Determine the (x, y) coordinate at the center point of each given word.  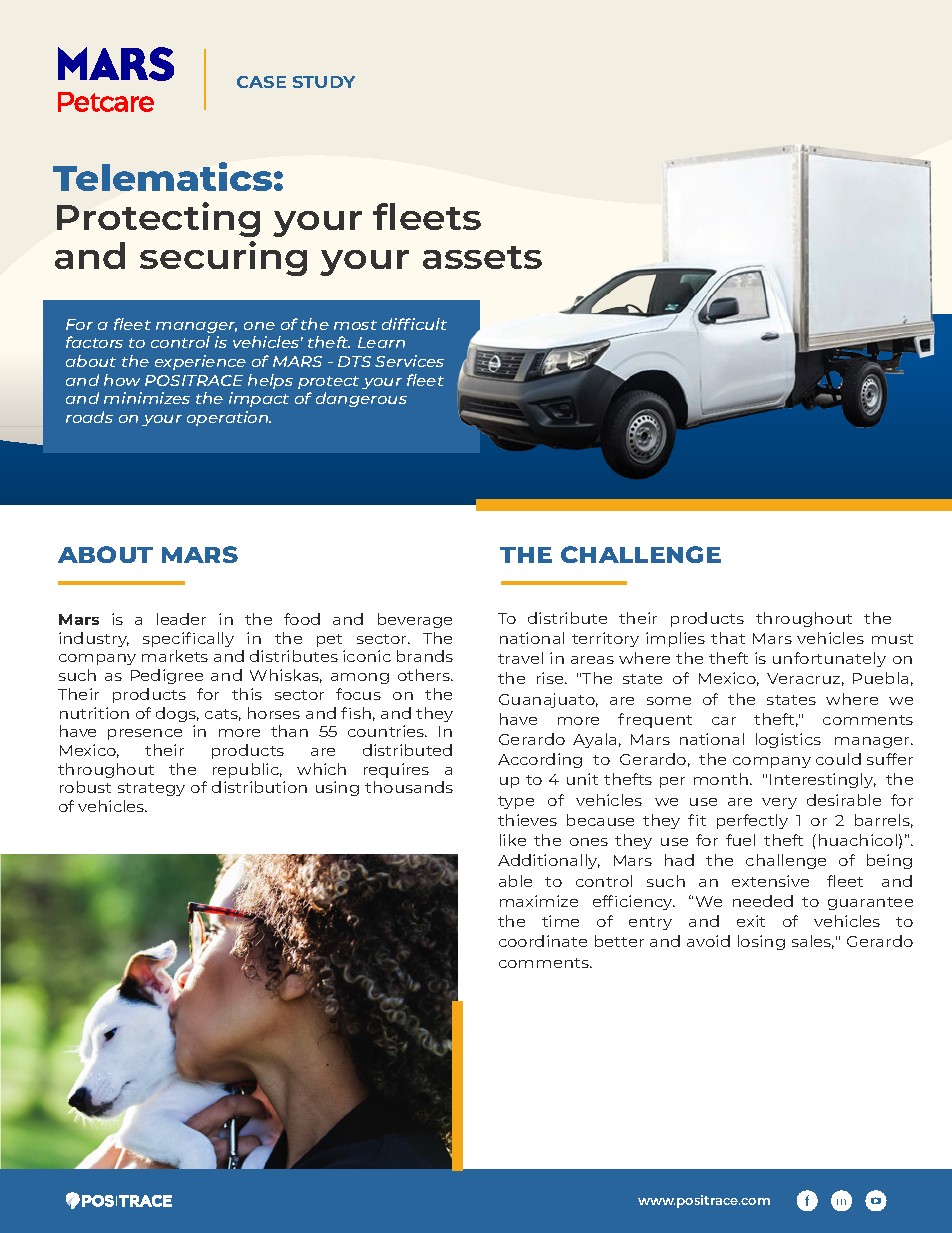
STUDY (324, 82)
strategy (151, 789)
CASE (261, 82)
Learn (381, 342)
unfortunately (829, 659)
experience (200, 362)
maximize (539, 901)
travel (520, 658)
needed (763, 901)
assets (482, 257)
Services (409, 361)
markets (175, 656)
